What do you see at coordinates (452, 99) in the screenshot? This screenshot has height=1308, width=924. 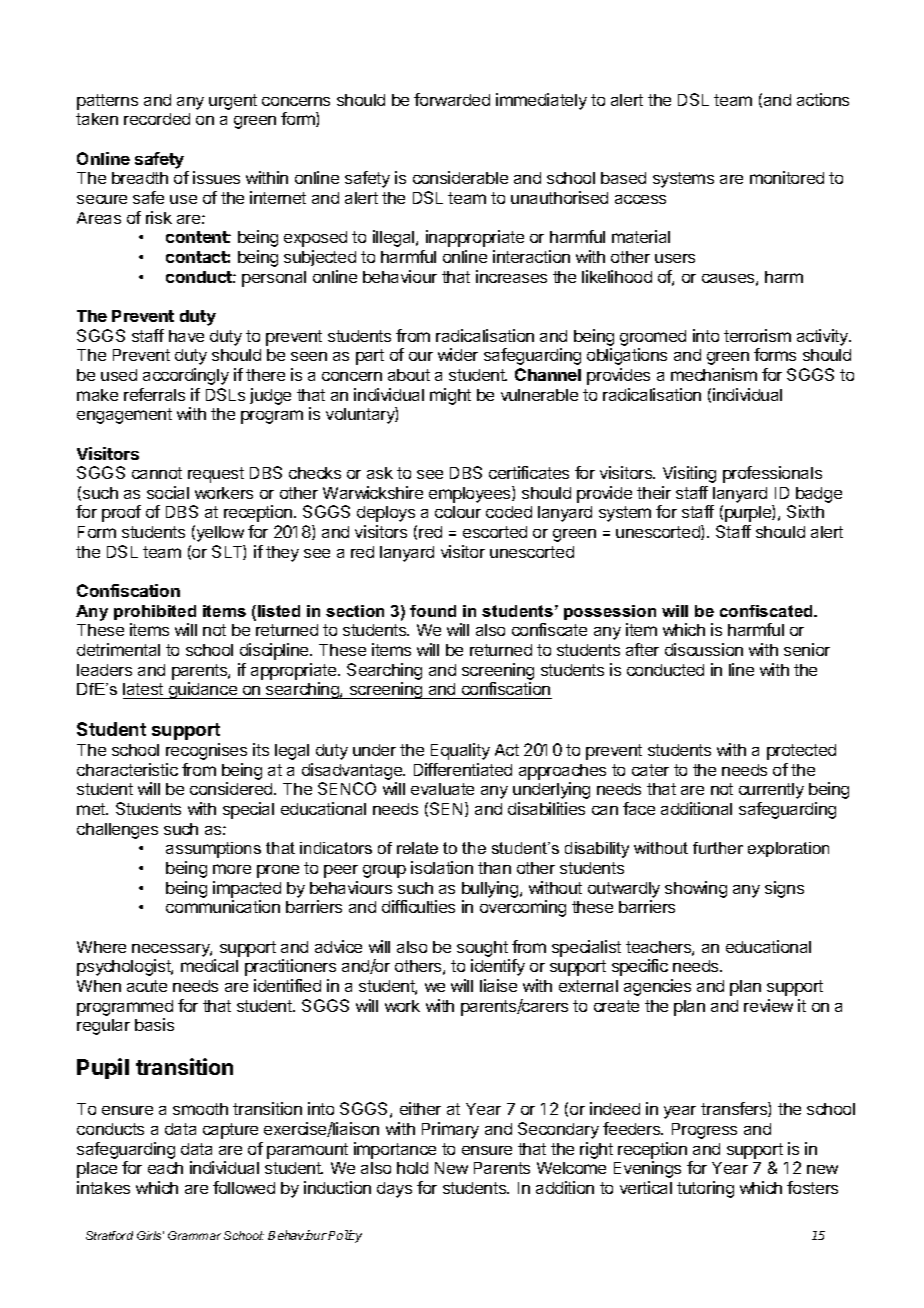 I see `forwarded` at bounding box center [452, 99].
